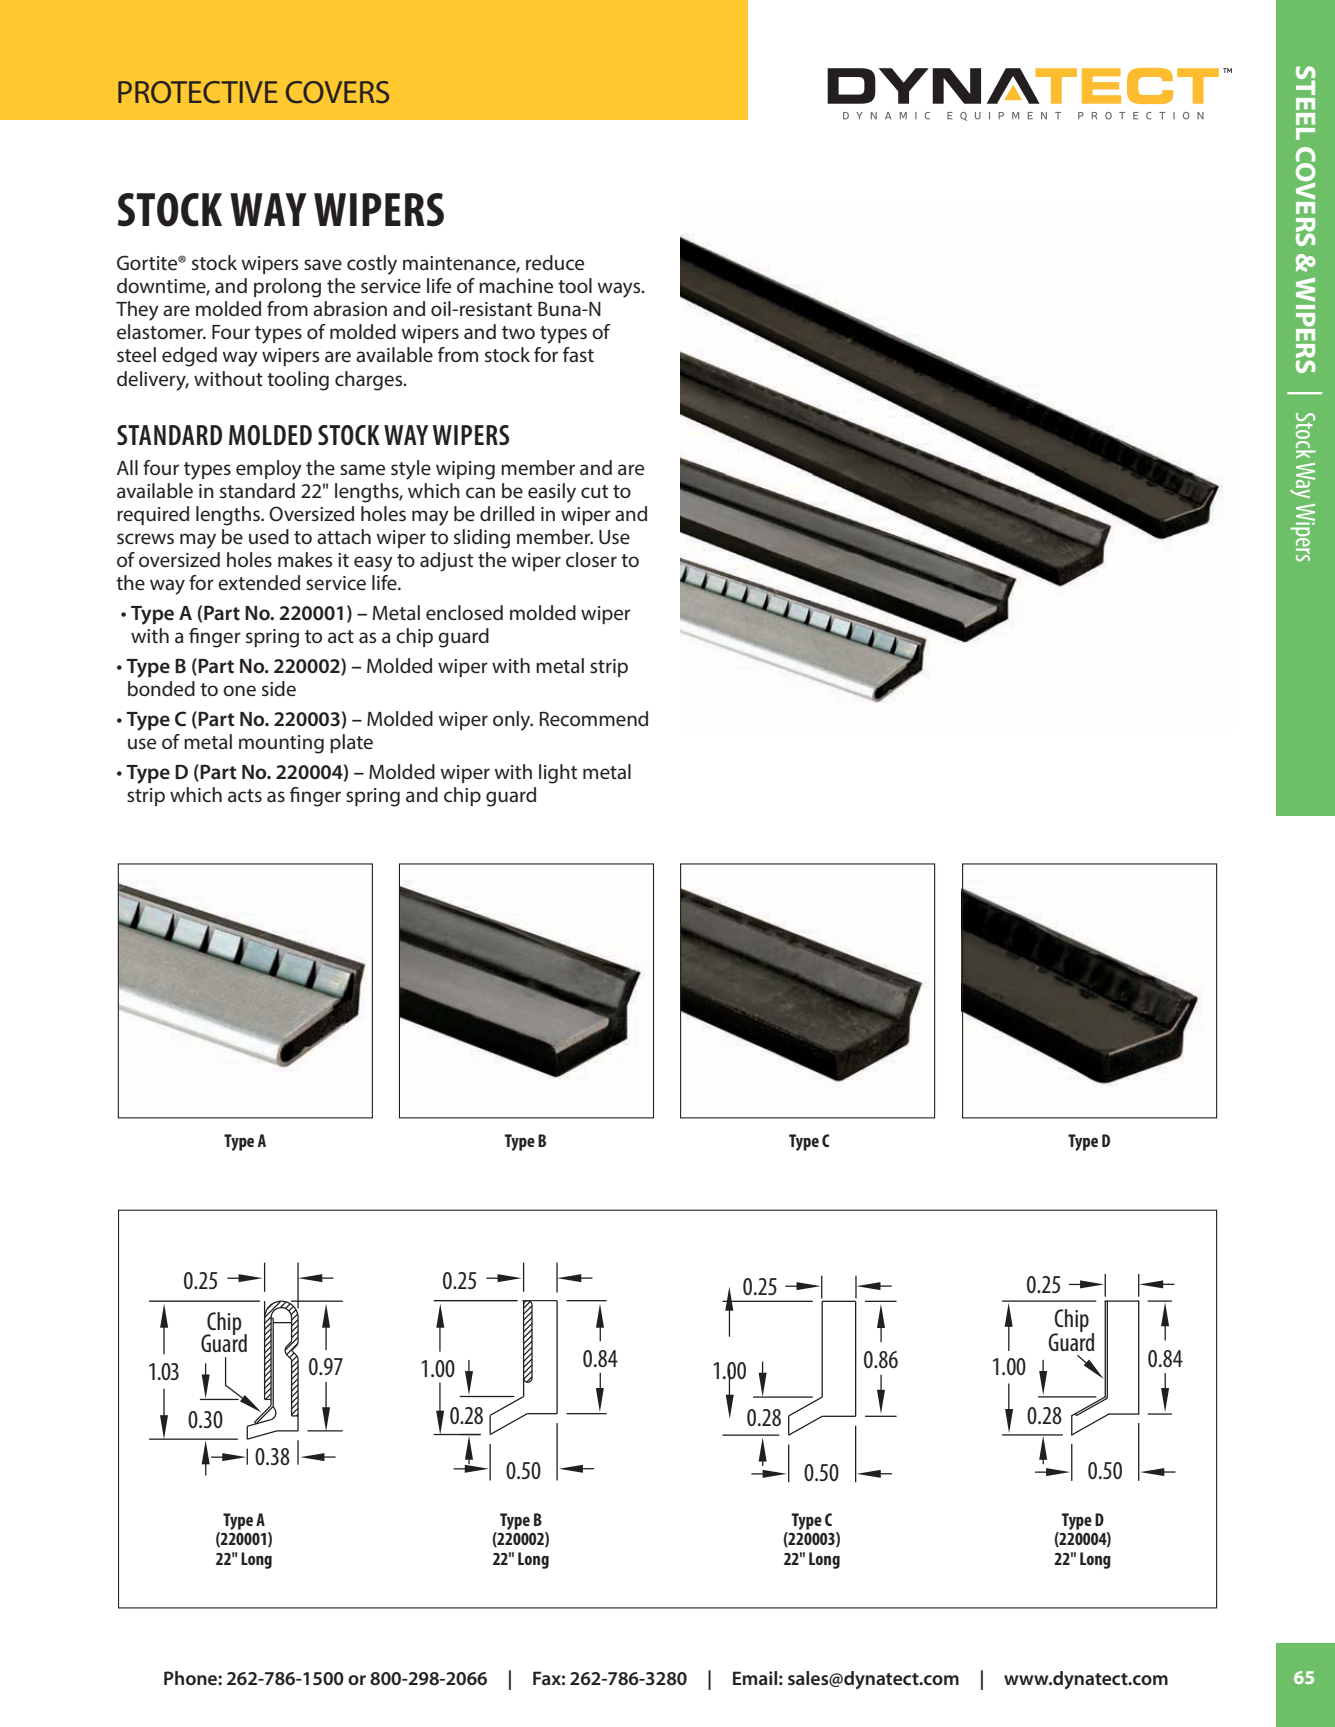 The image size is (1335, 1727). Describe the element at coordinates (552, 493) in the page. I see `easily` at that location.
